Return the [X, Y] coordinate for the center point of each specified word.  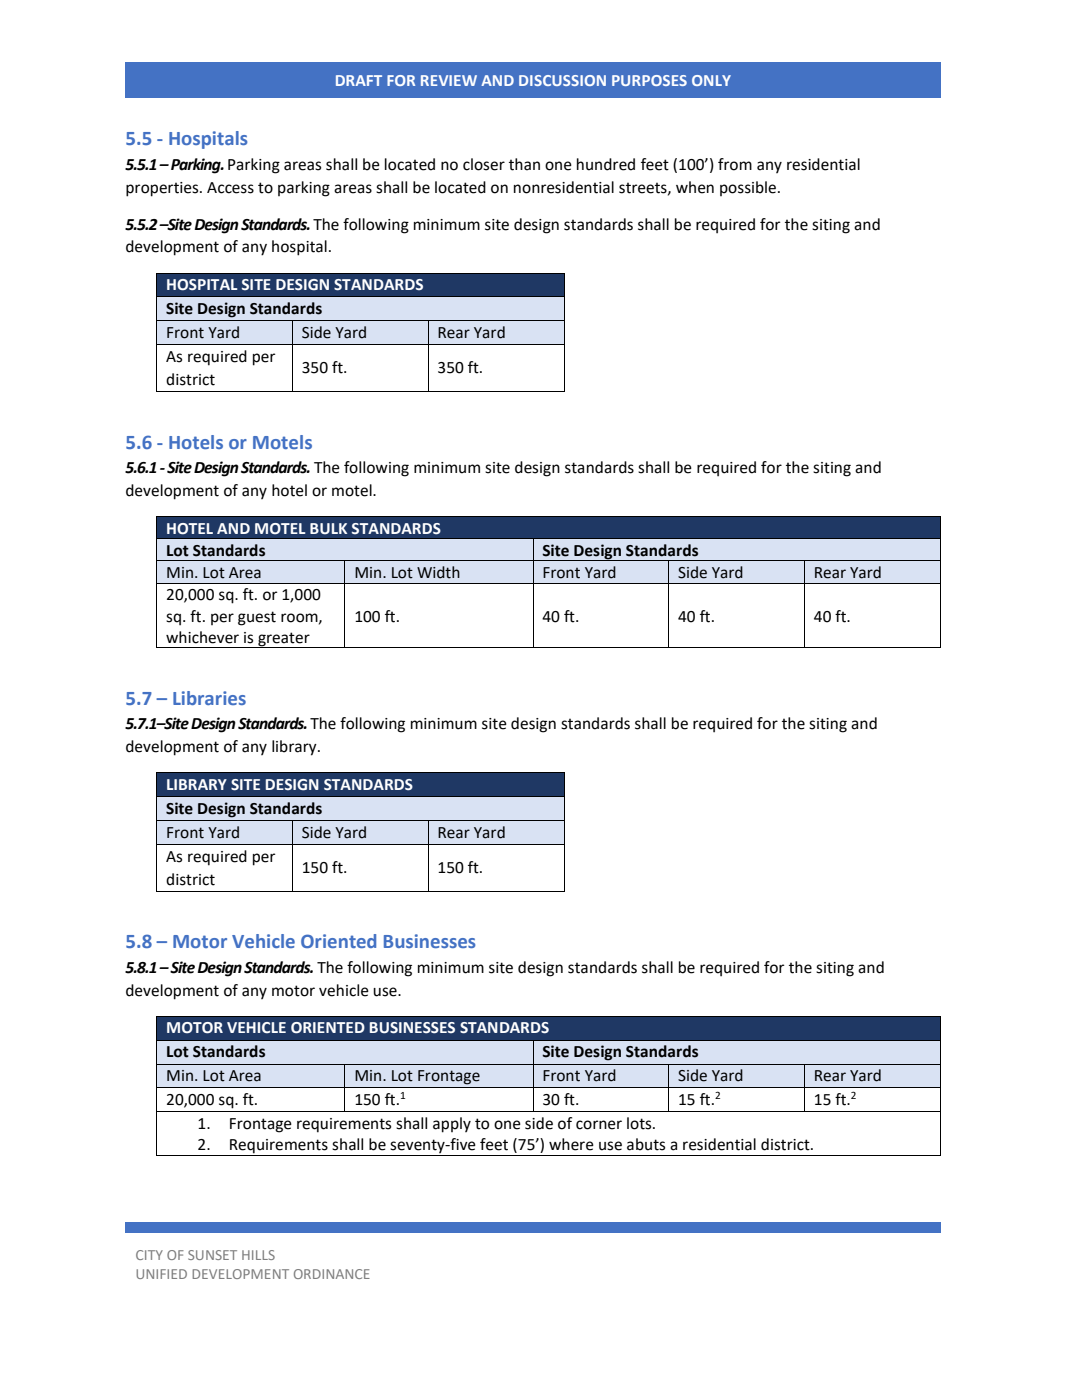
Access [230, 188]
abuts [646, 1144]
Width [438, 572]
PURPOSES [649, 80]
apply [452, 1125]
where [571, 1144]
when [695, 187]
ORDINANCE [332, 1274]
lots [640, 1123]
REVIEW [449, 80]
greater [284, 640]
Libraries [209, 698]
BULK [328, 529]
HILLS [258, 1255]
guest [257, 618]
